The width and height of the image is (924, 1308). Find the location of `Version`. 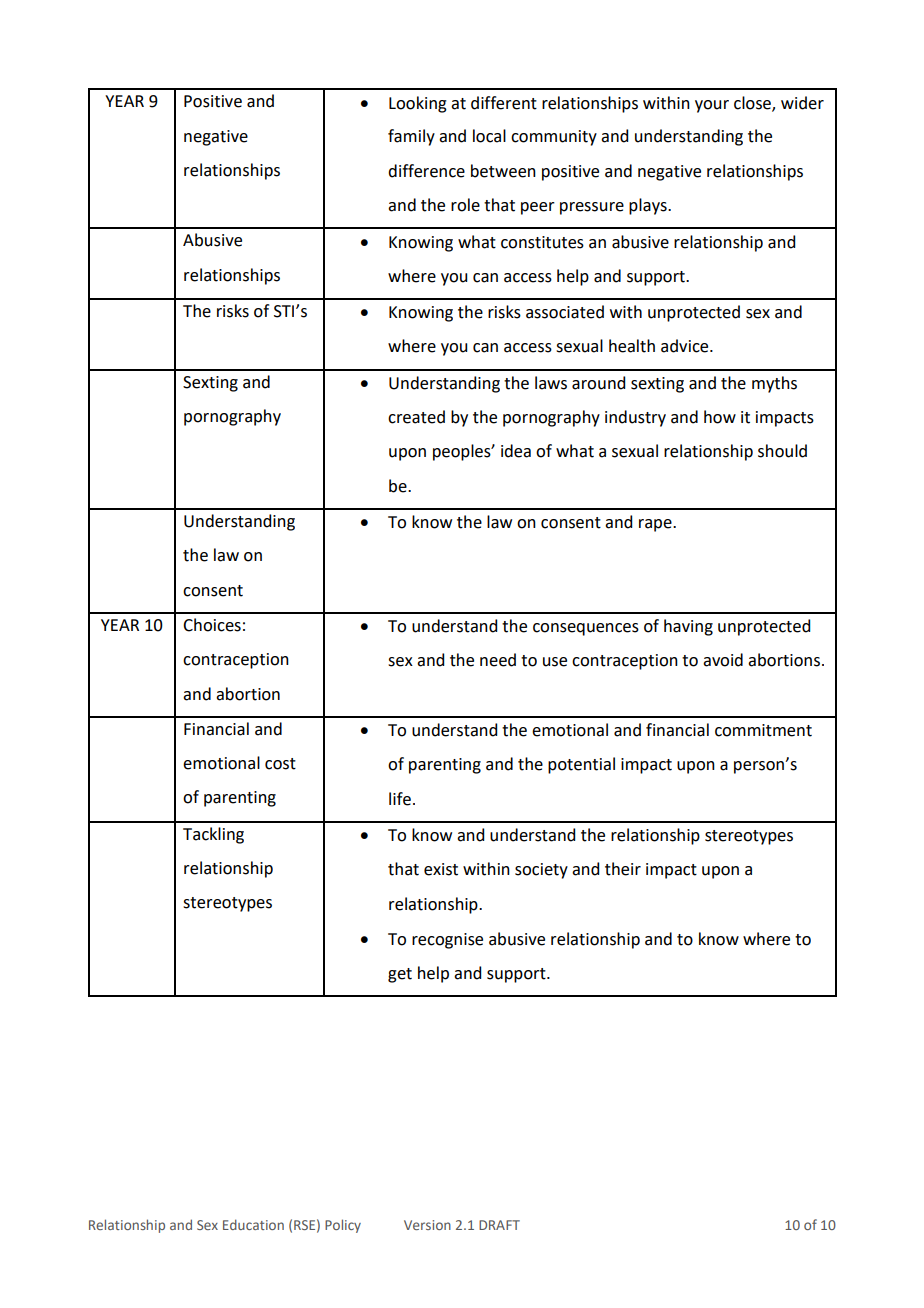

Version is located at coordinates (427, 1225).
